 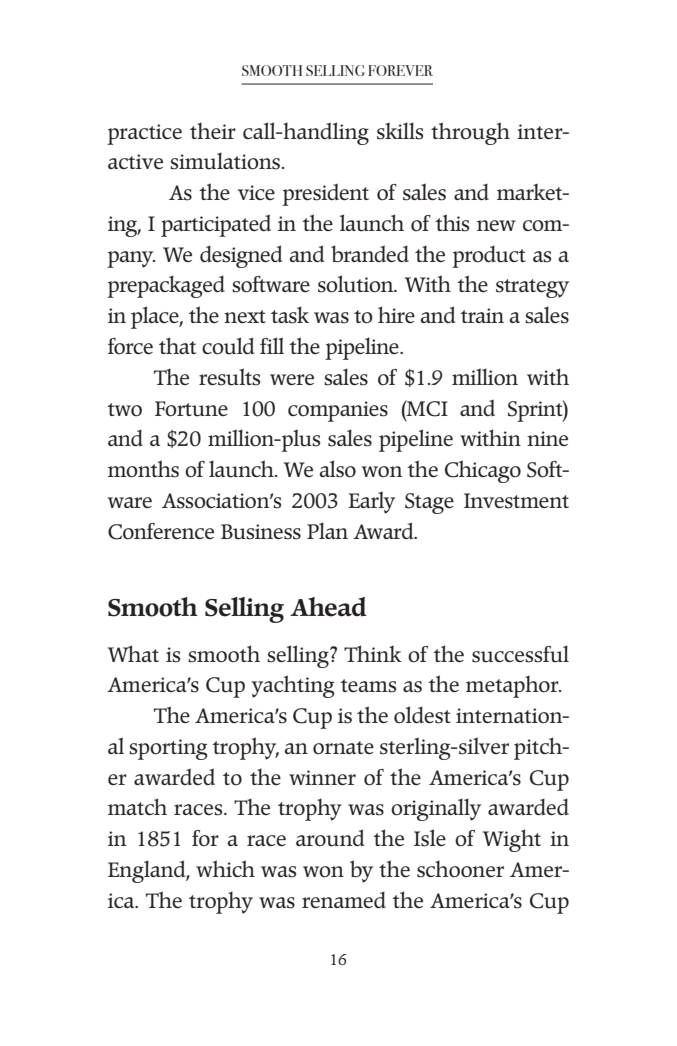 I want to click on through, so click(x=470, y=133).
